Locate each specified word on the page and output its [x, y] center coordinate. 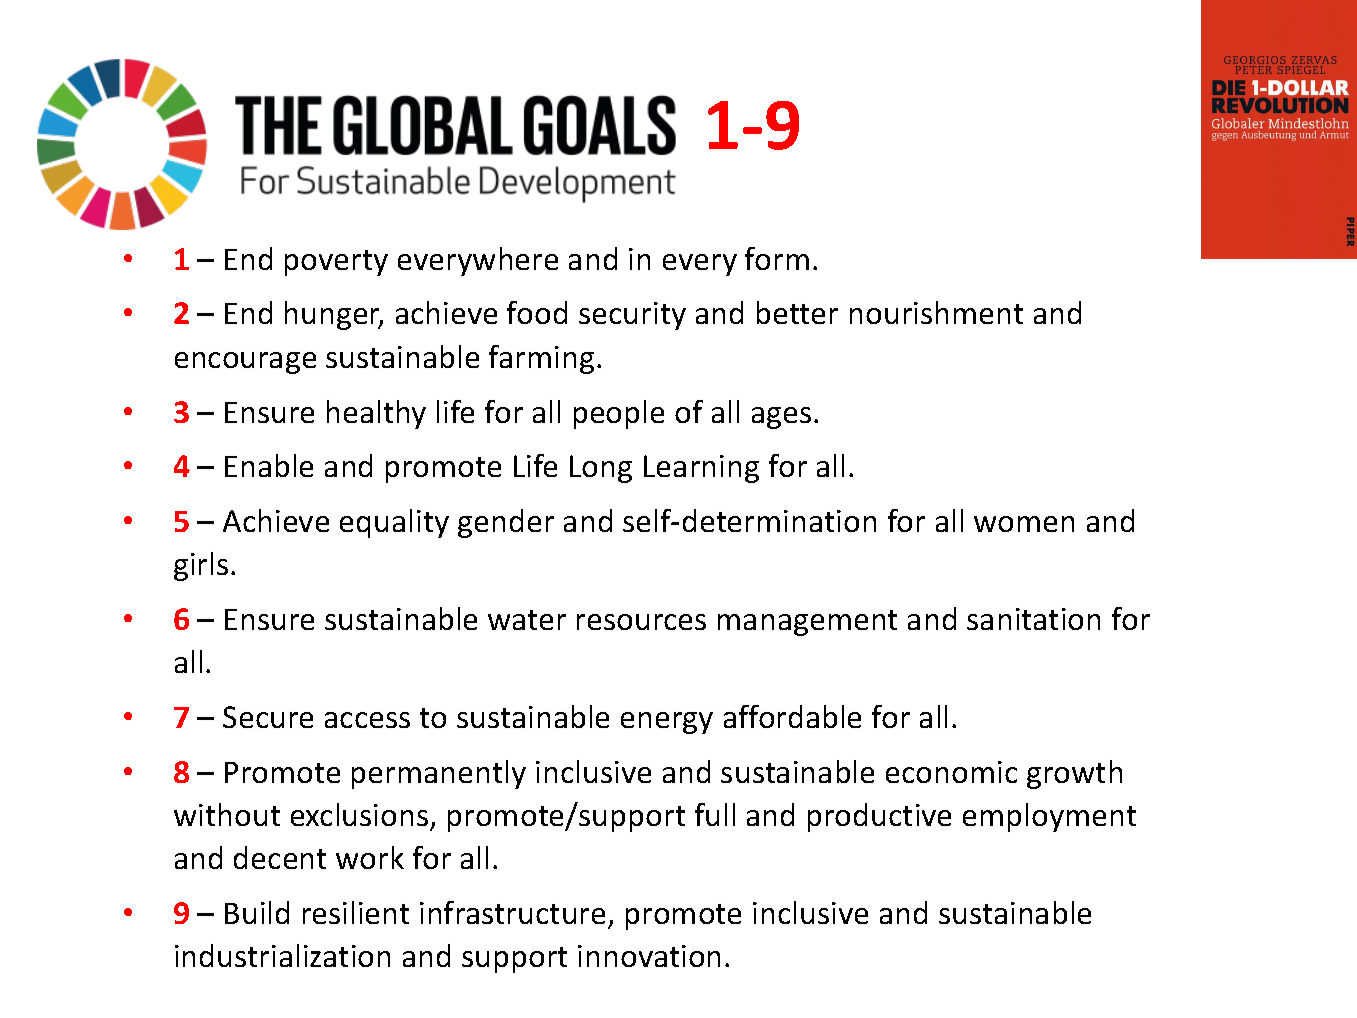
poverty [336, 263]
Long [601, 469]
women [1024, 524]
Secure [268, 717]
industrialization [282, 955]
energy [667, 723]
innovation [649, 956]
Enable [269, 465]
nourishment [936, 312]
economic [951, 772]
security [632, 316]
